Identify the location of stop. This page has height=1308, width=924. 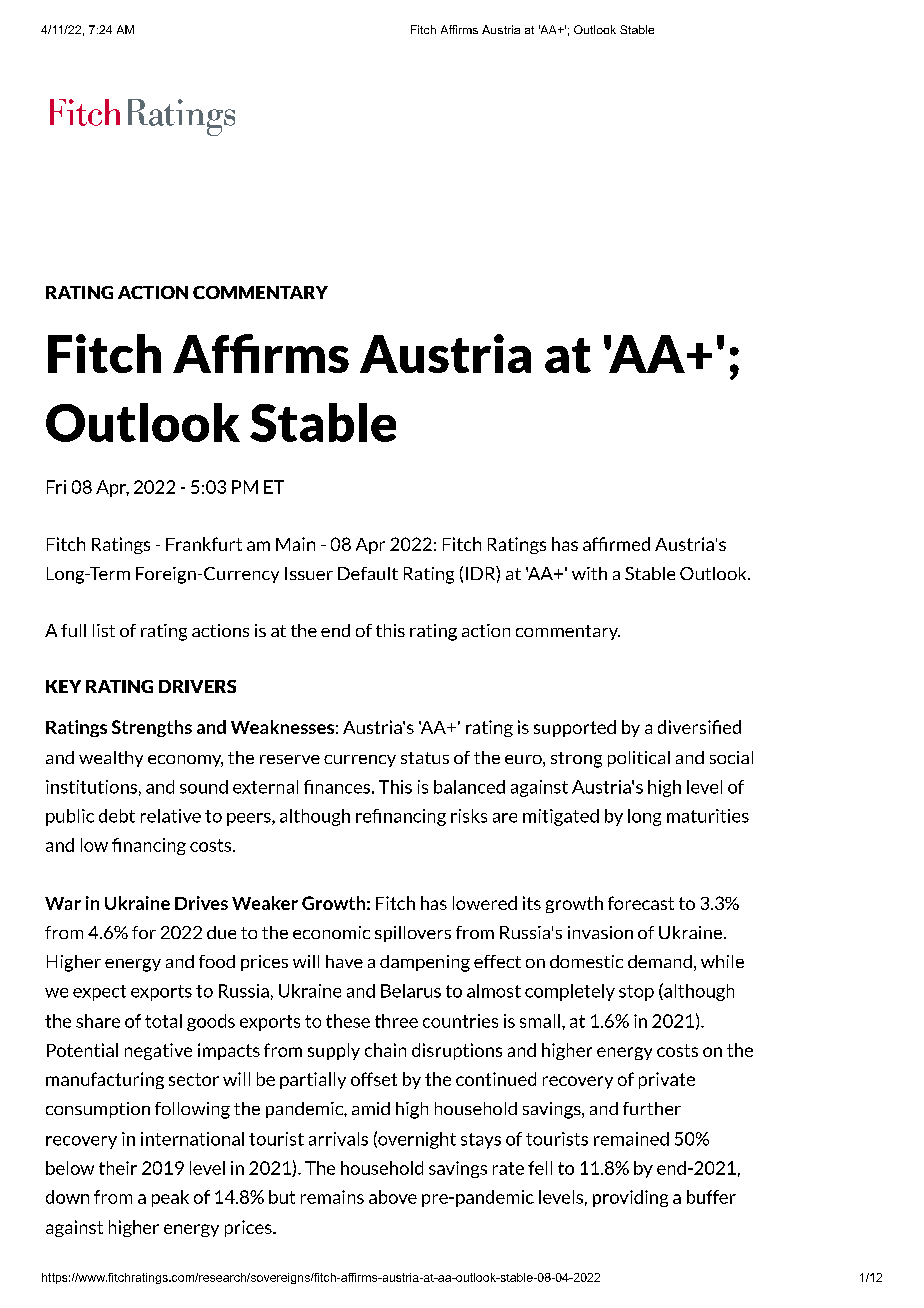
(636, 993).
